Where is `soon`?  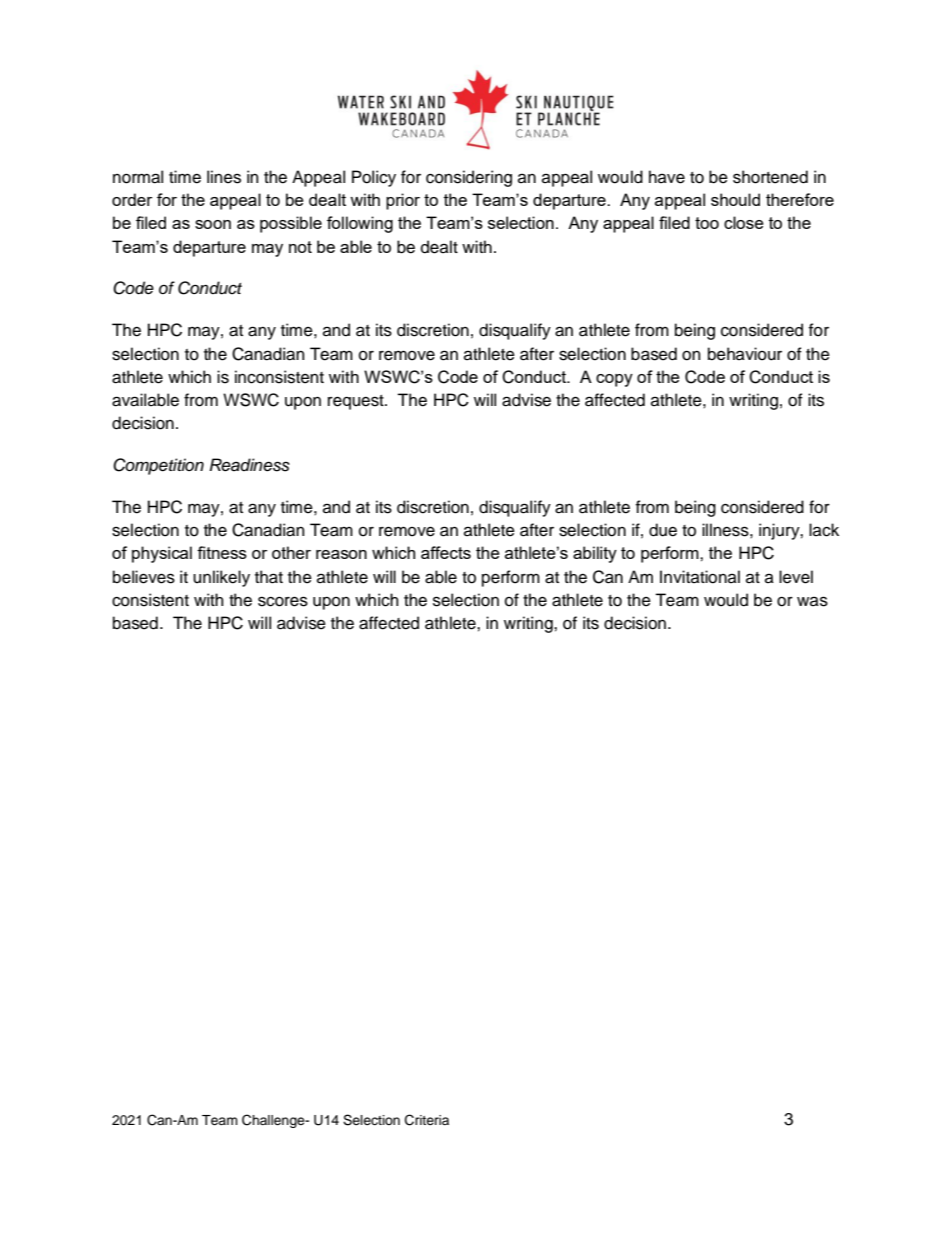 soon is located at coordinates (213, 224).
